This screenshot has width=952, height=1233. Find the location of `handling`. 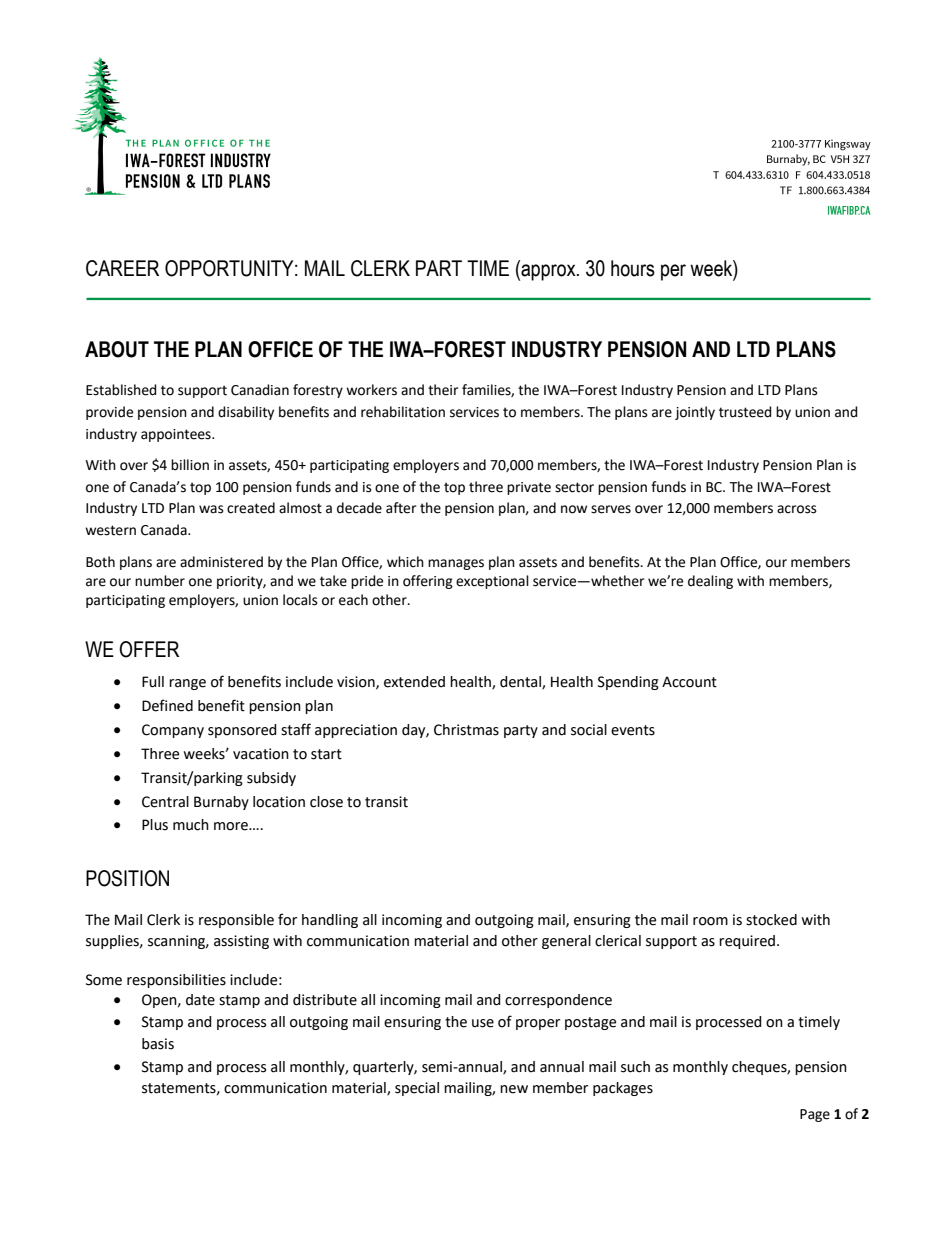

handling is located at coordinates (330, 921).
